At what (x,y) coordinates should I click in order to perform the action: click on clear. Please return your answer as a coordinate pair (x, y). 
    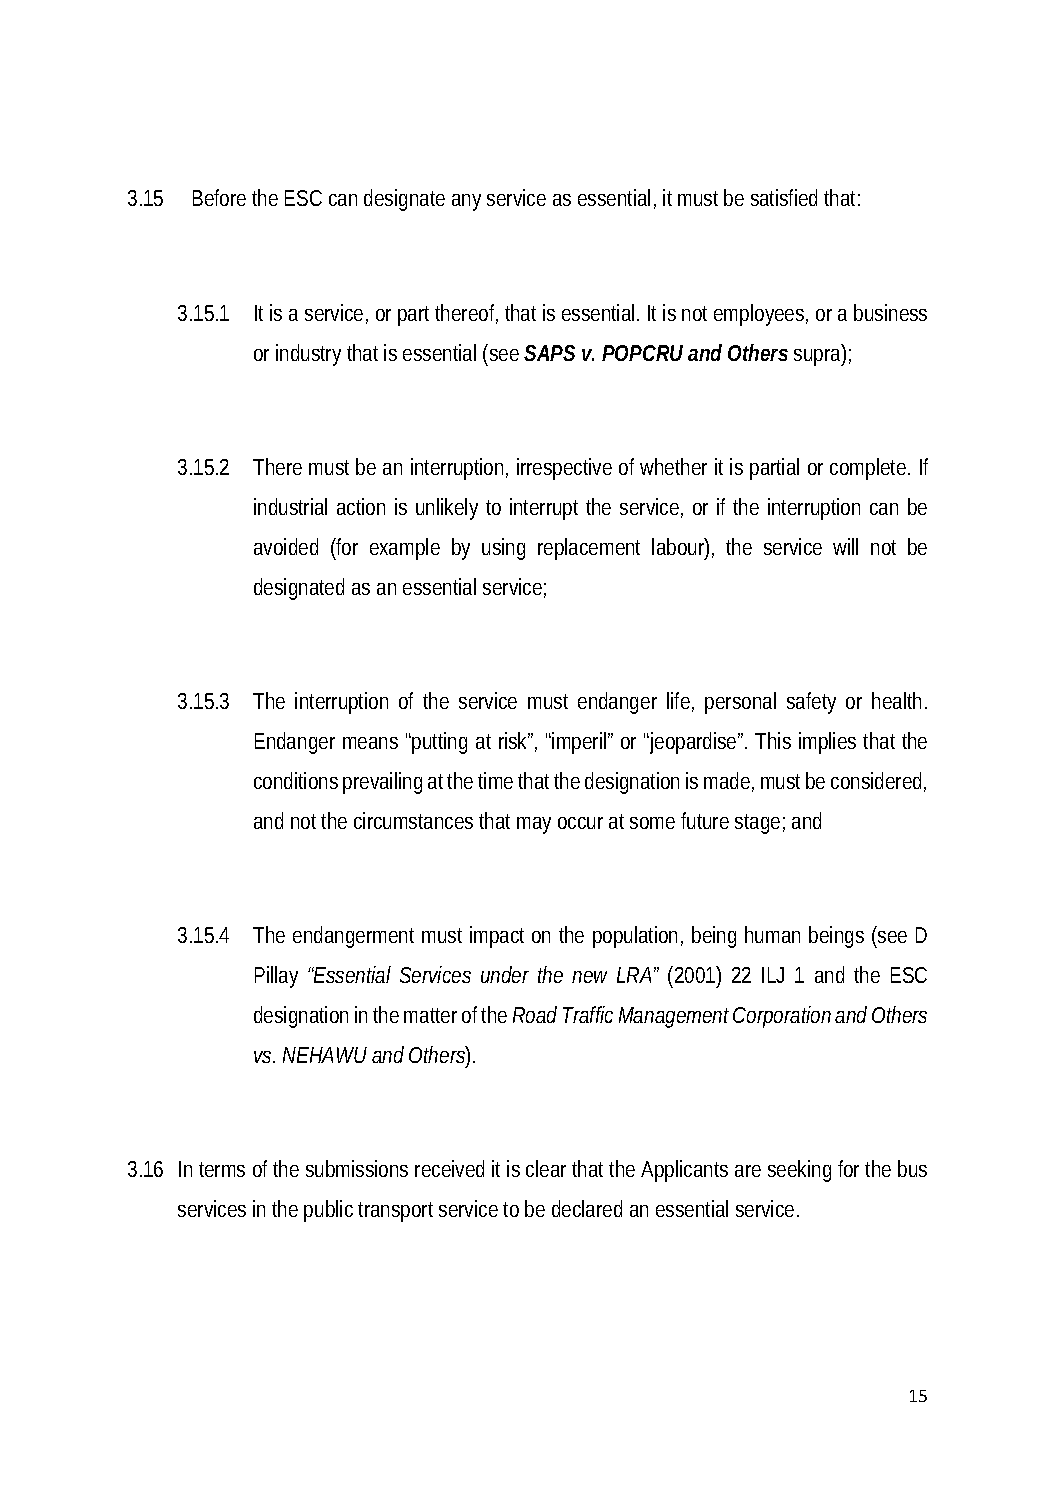
    Looking at the image, I should click on (546, 1168).
